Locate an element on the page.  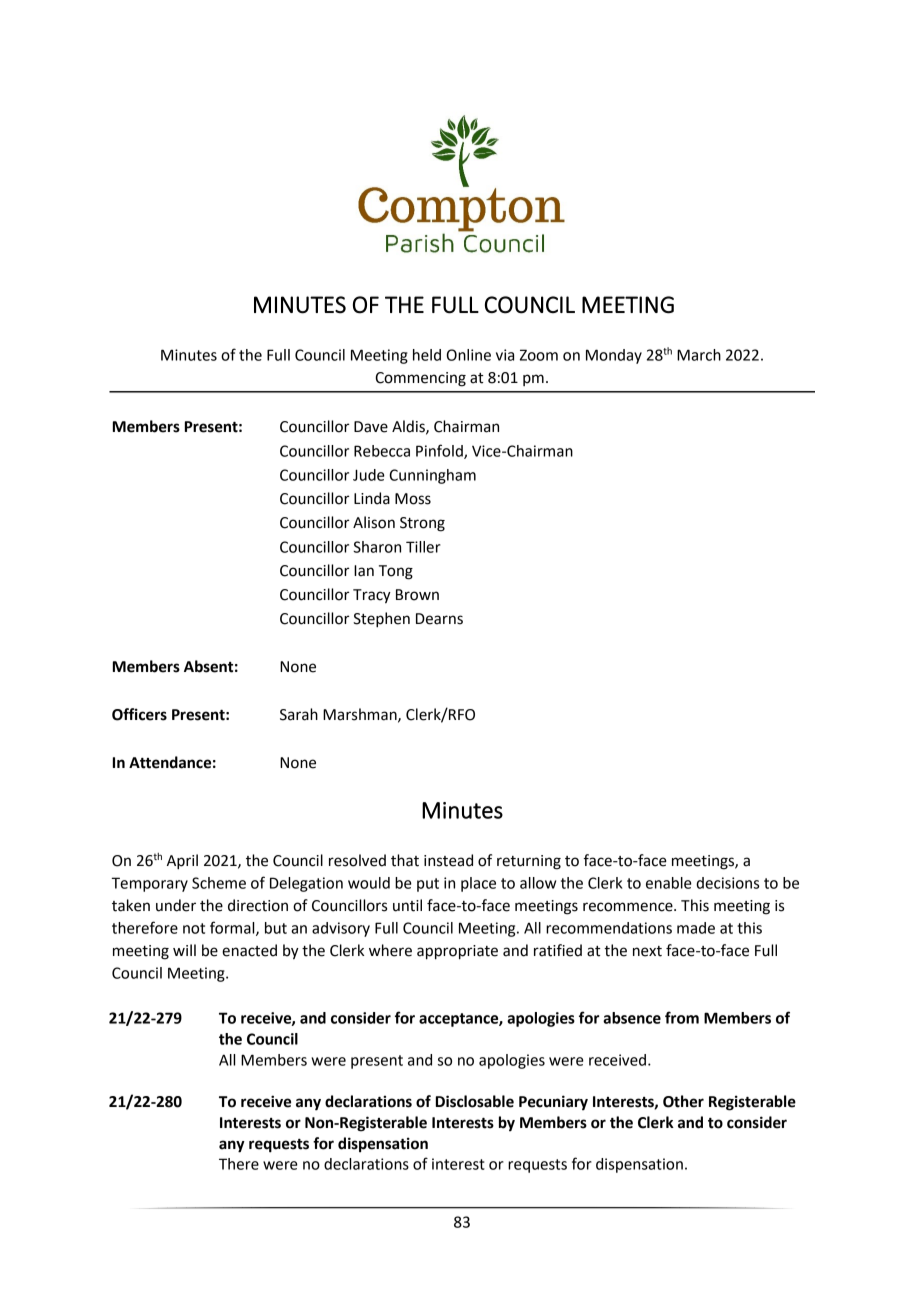
Commencing is located at coordinates (420, 379).
